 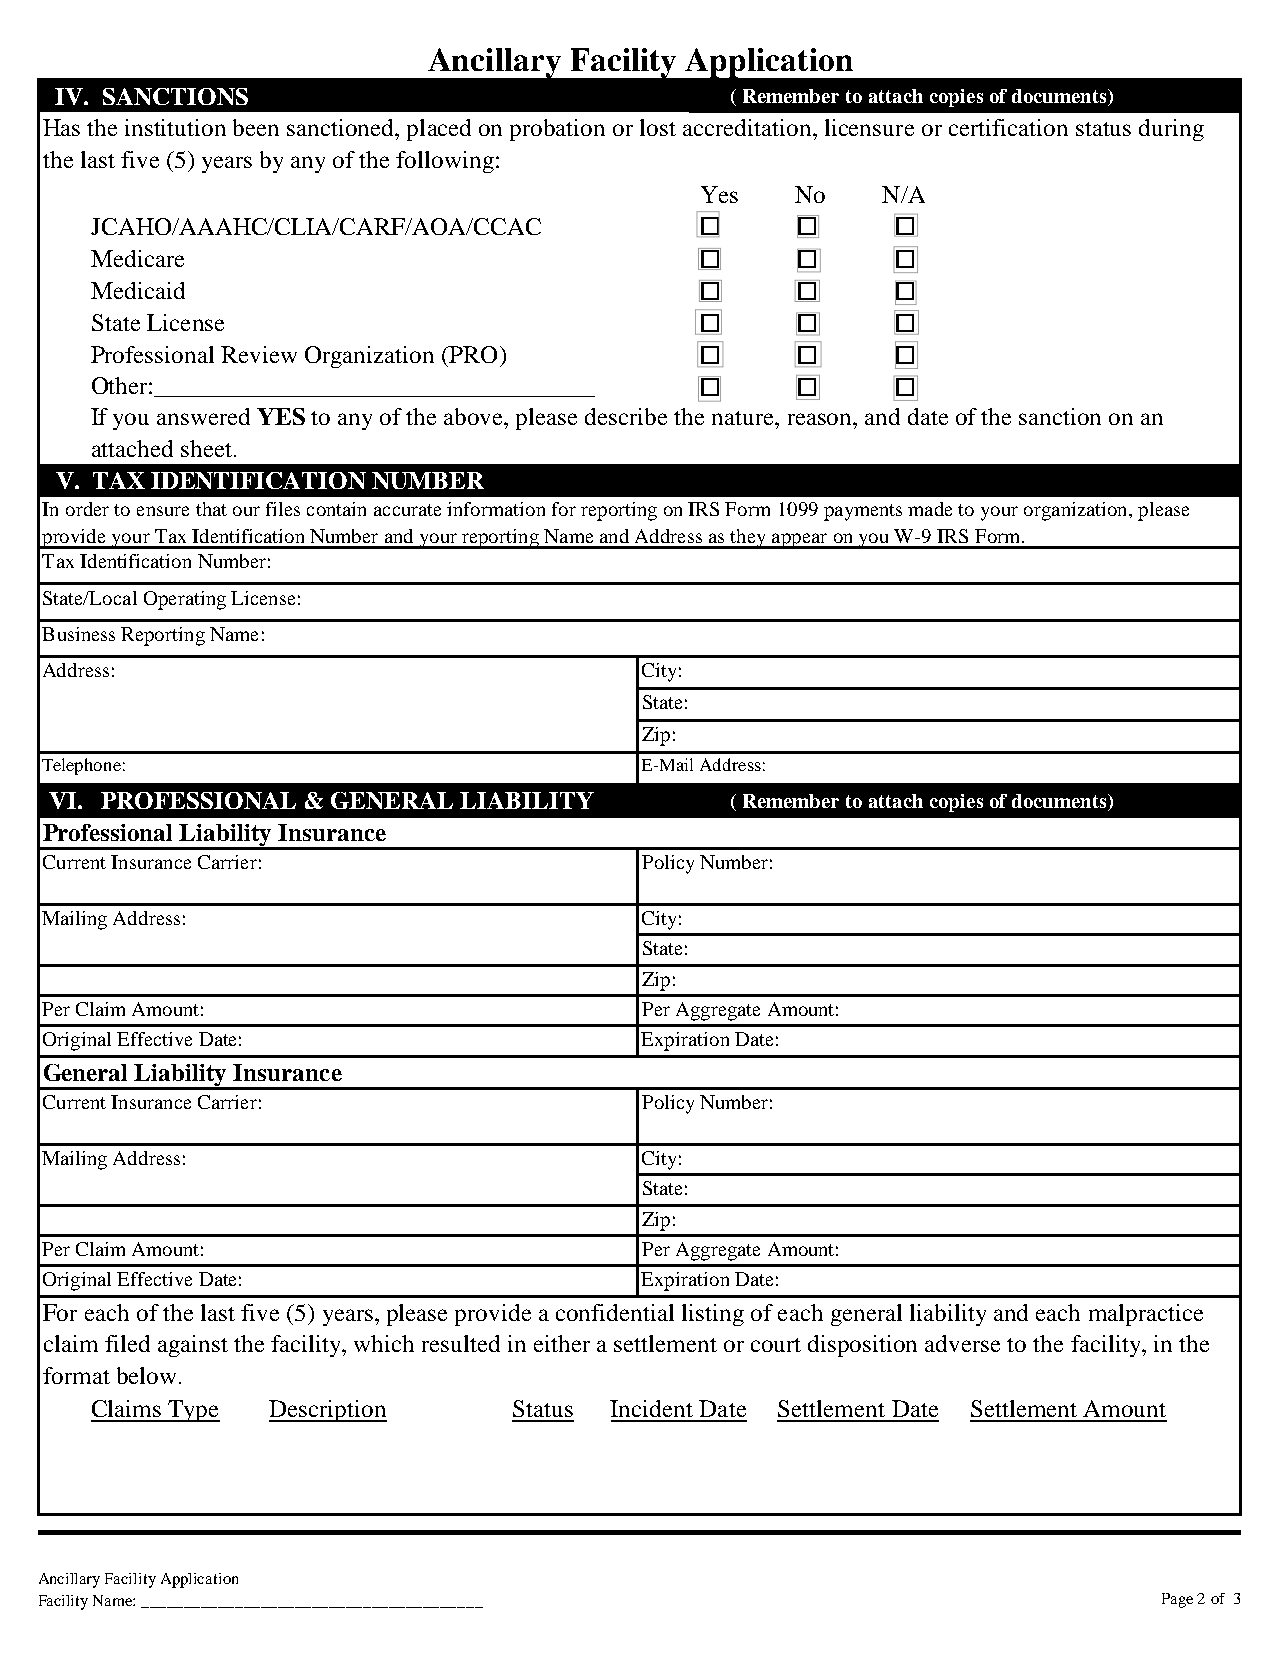 I want to click on either, so click(x=562, y=1343).
